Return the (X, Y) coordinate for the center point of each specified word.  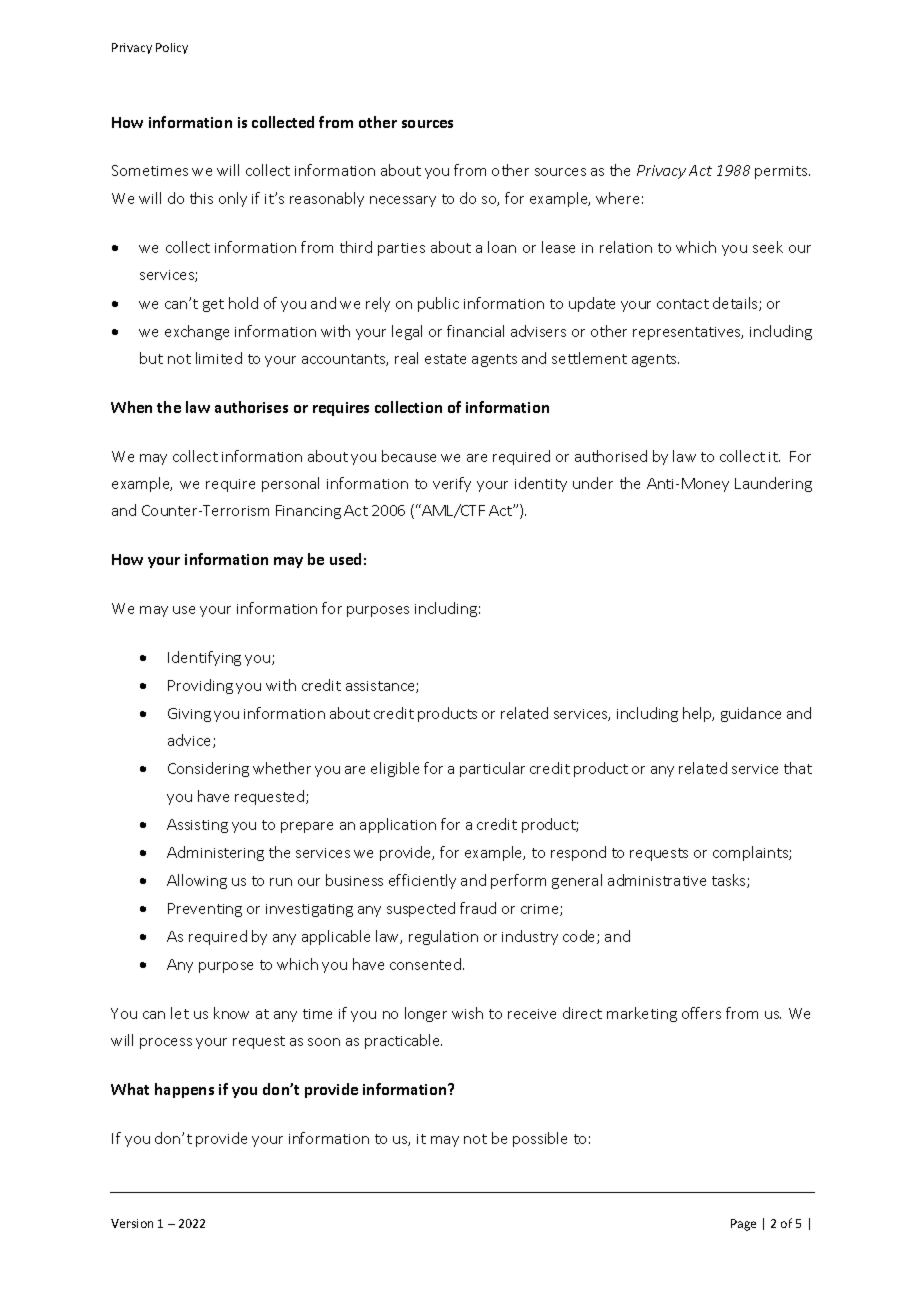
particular (492, 769)
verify (452, 484)
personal (290, 484)
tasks (730, 881)
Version (132, 1223)
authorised (611, 456)
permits (782, 172)
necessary (403, 201)
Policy (172, 48)
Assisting (197, 826)
